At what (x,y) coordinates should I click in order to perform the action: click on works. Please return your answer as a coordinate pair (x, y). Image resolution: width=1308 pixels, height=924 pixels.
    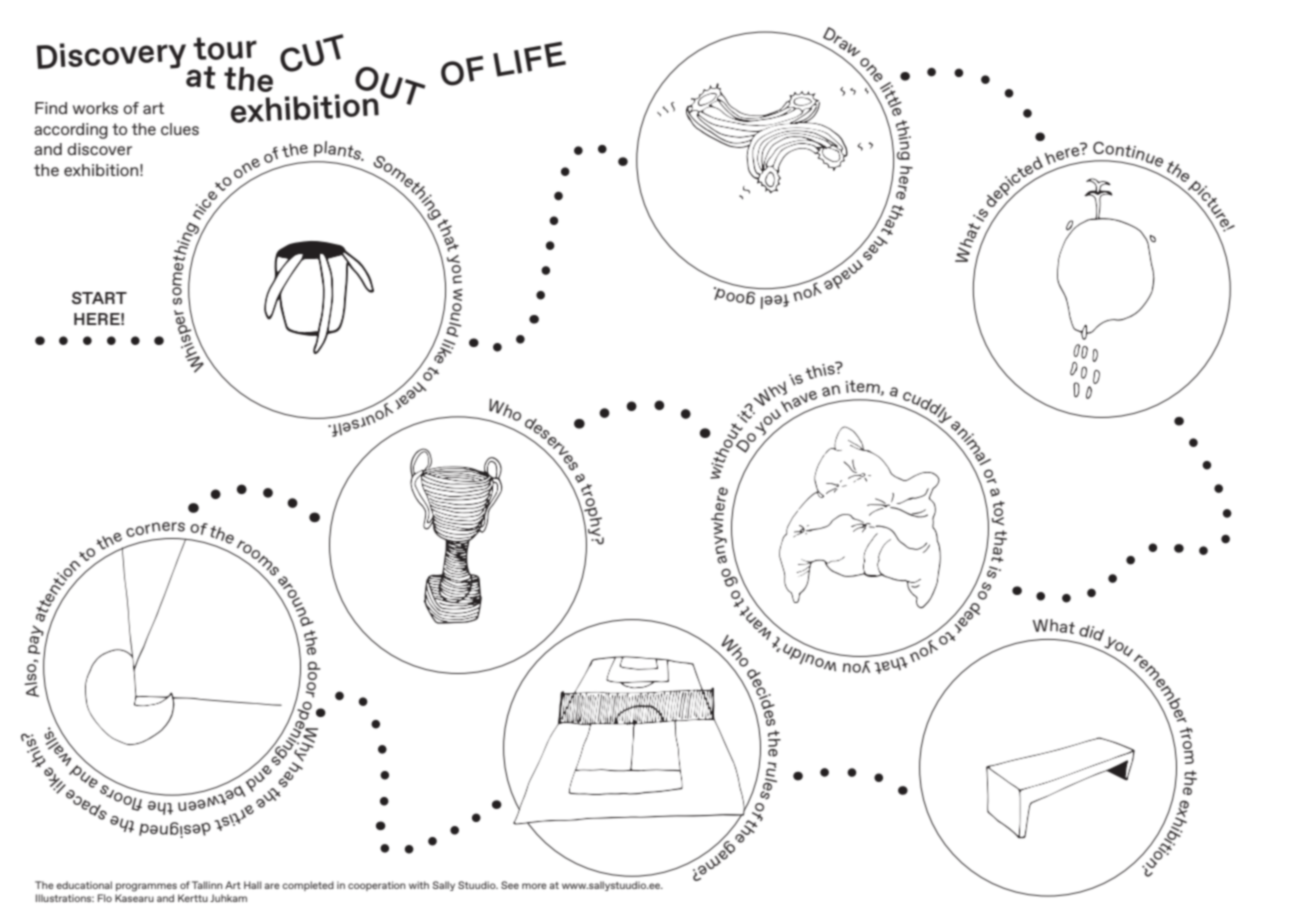
    Looking at the image, I should click on (95, 108).
